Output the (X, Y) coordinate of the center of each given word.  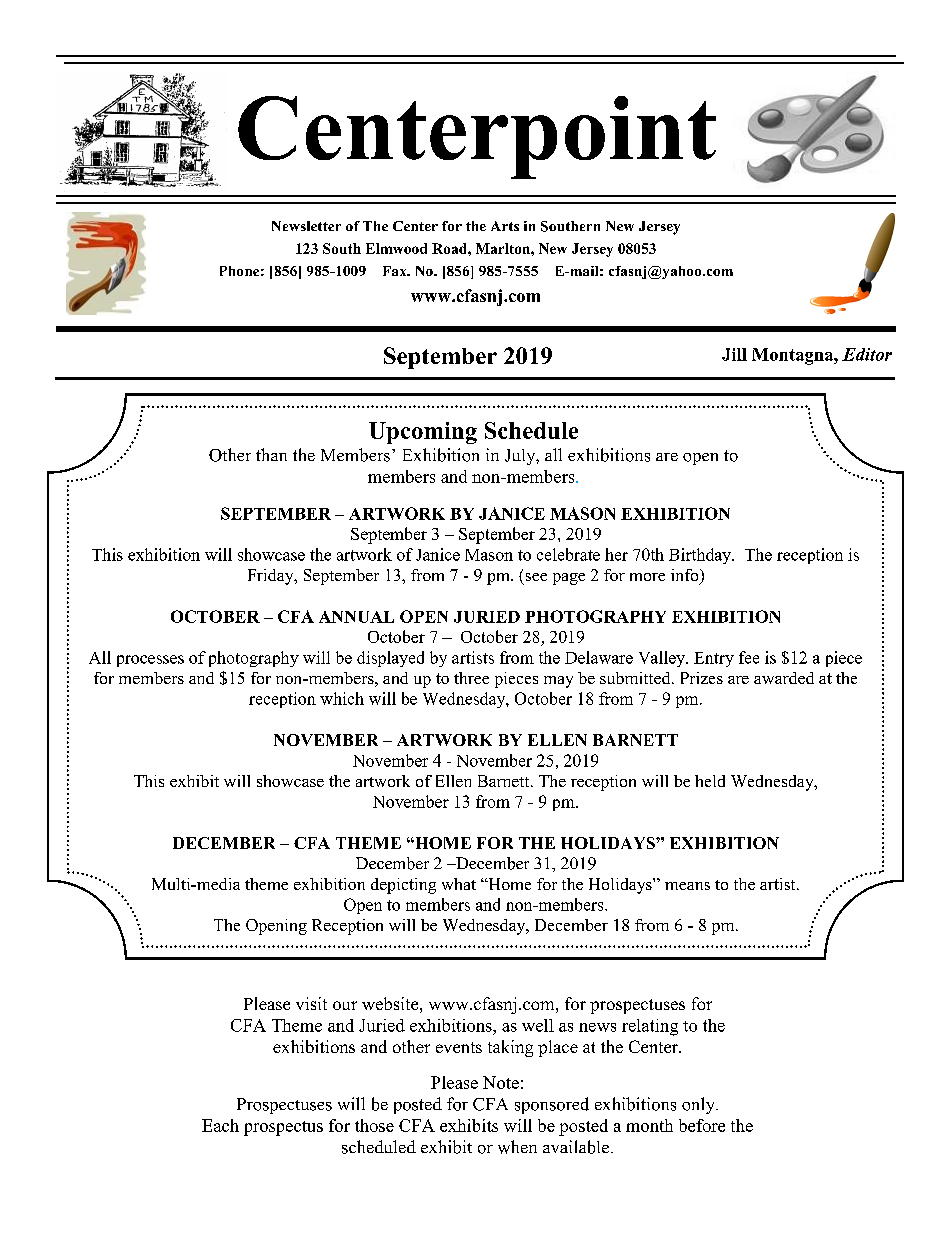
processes (150, 661)
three (471, 678)
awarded (784, 678)
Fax (396, 271)
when (517, 1147)
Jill (734, 354)
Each (220, 1125)
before (702, 1125)
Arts (505, 226)
